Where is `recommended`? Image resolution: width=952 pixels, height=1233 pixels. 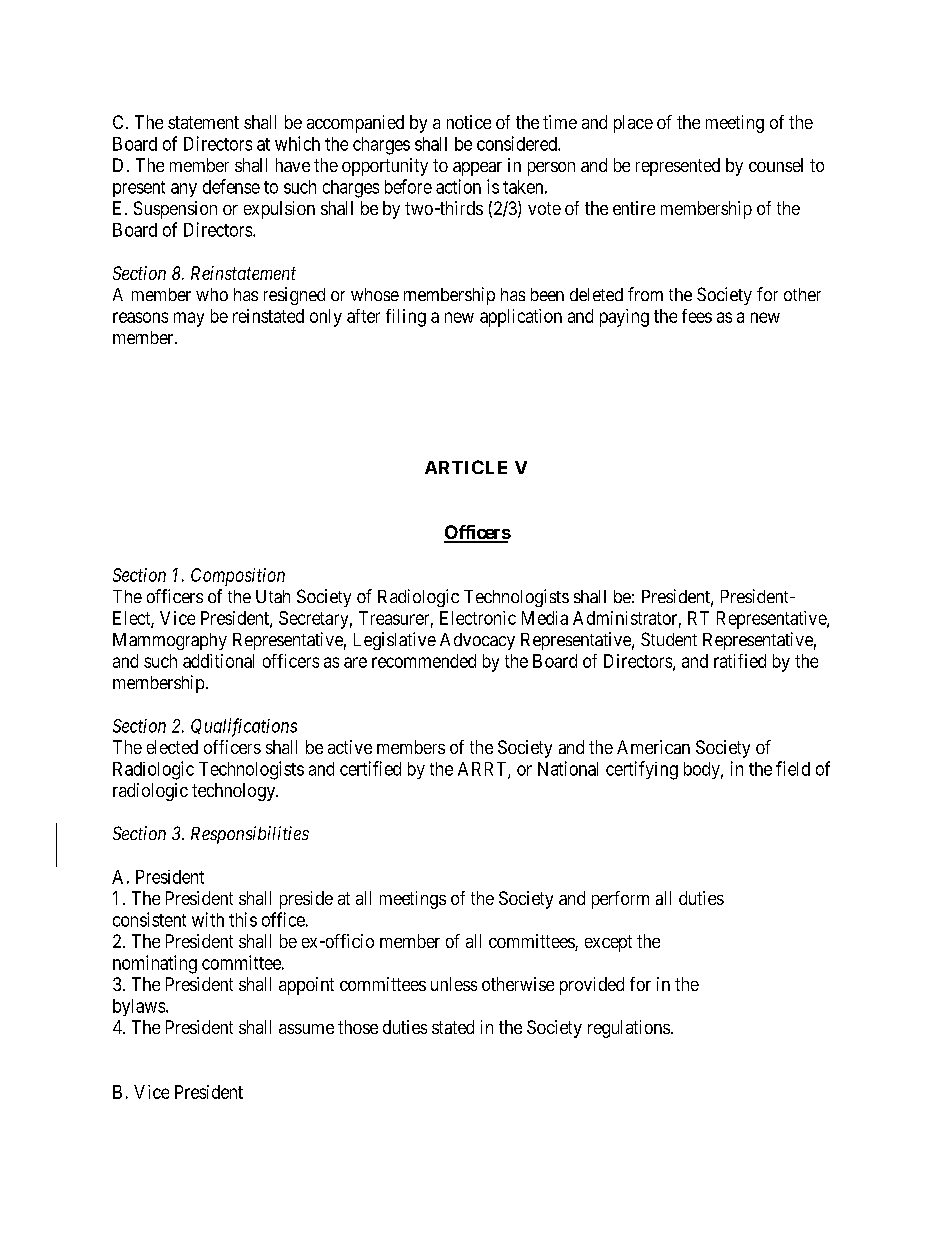
recommended is located at coordinates (424, 661).
